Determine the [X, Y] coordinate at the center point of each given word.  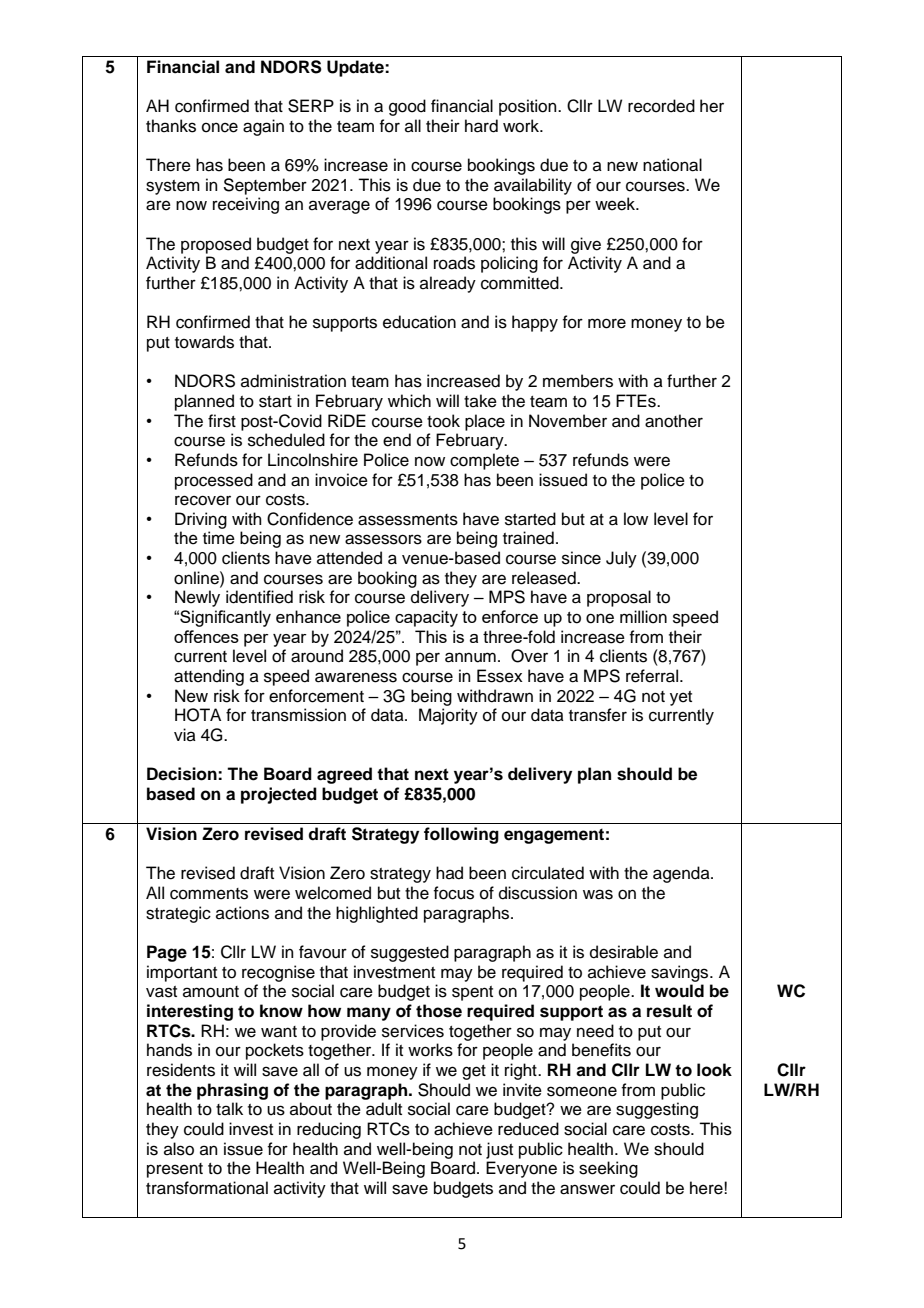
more [607, 323]
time [219, 538]
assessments [408, 520]
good [407, 107]
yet [681, 698]
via [185, 734]
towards [204, 342]
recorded [661, 106]
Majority [448, 716]
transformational [207, 1188]
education [419, 322]
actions [242, 913]
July [621, 559]
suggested [410, 953]
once [220, 127]
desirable [624, 952]
